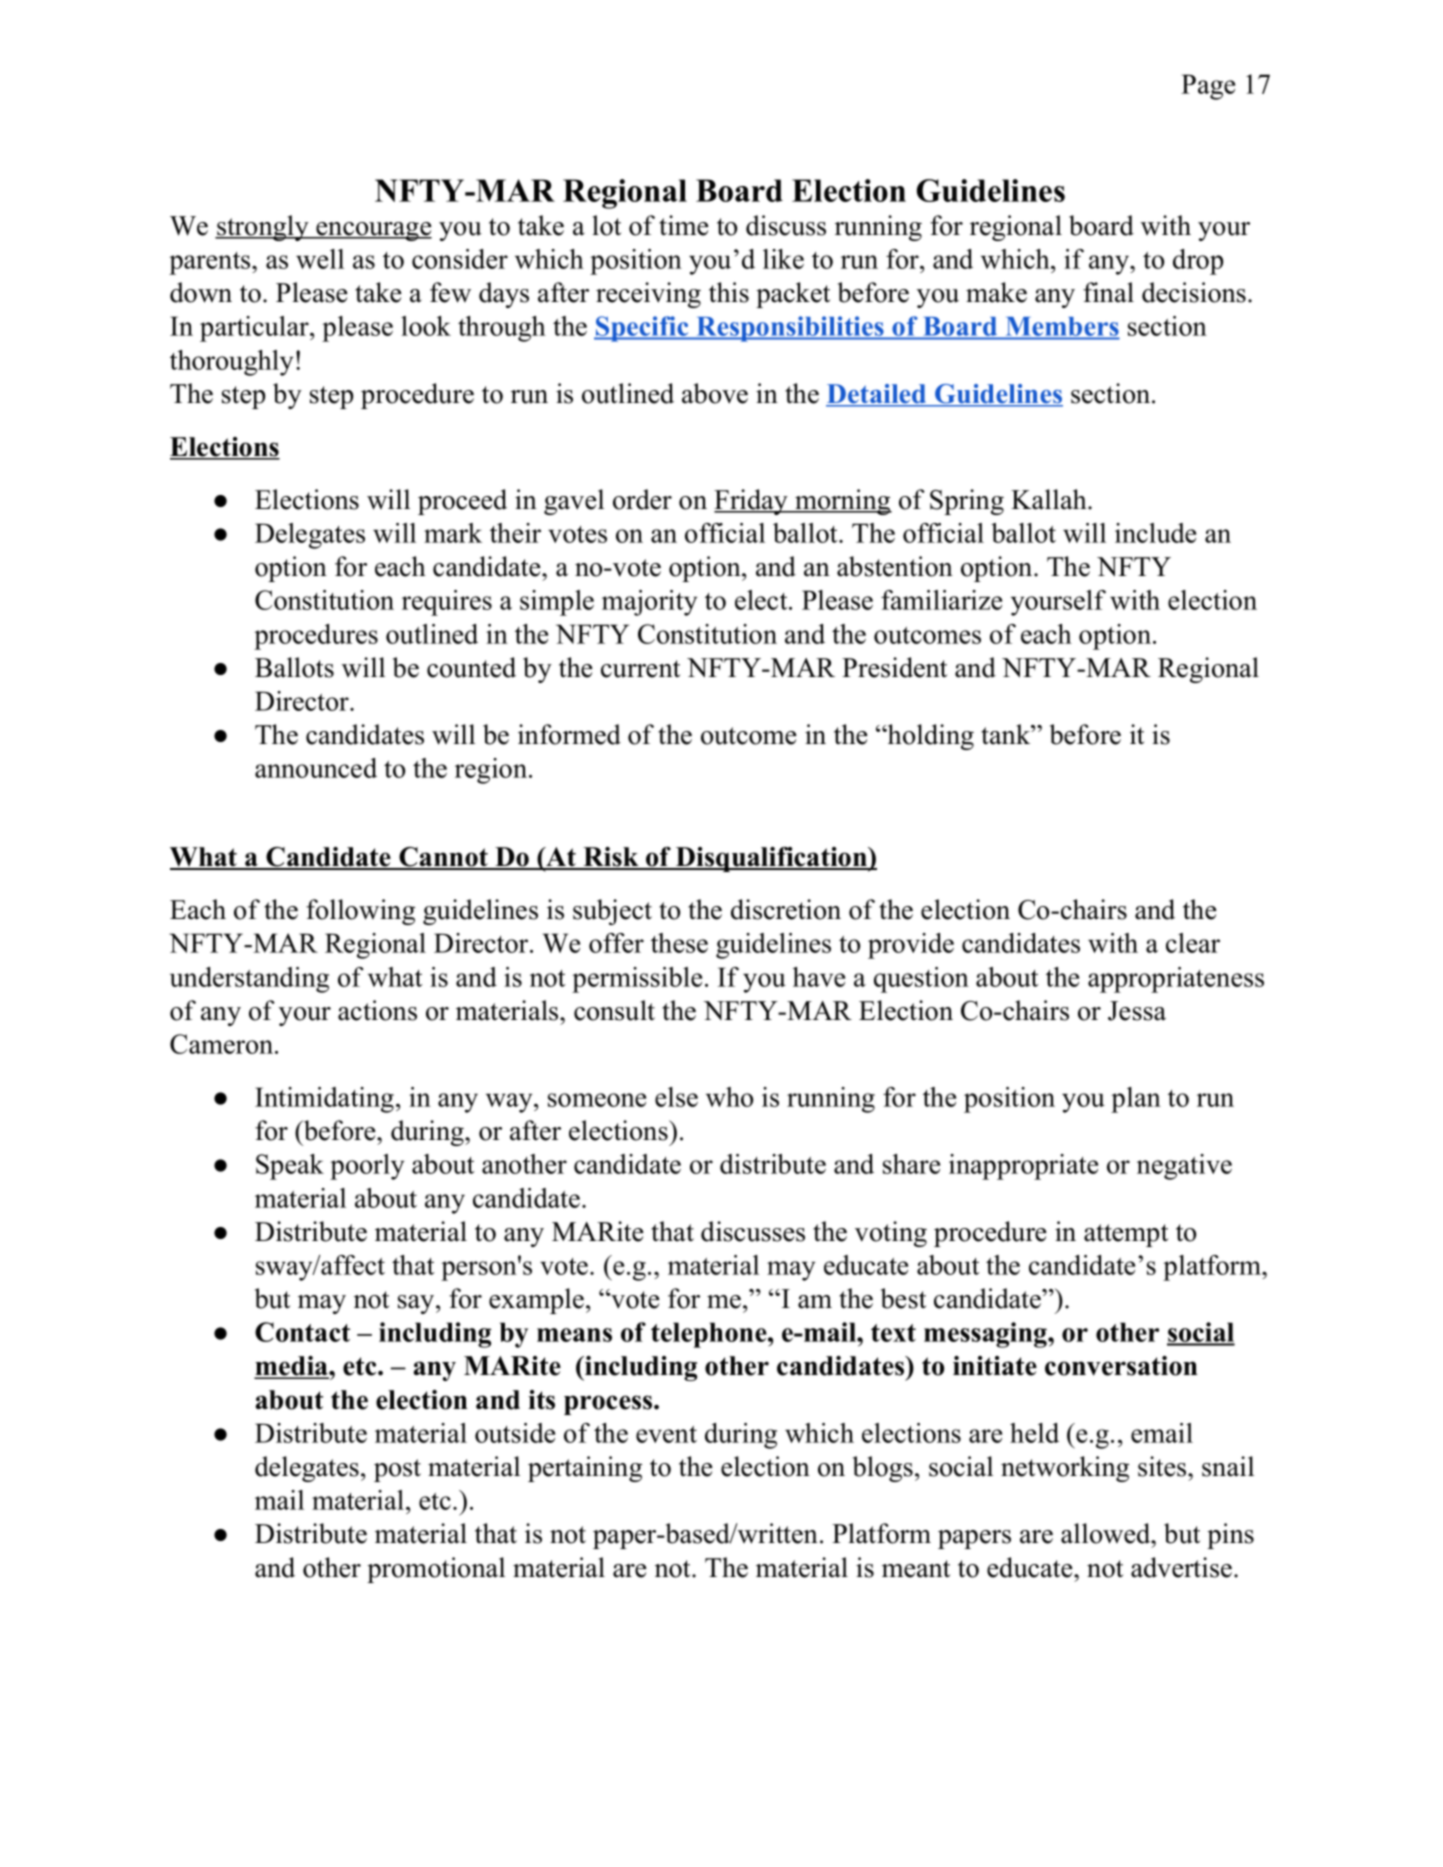  Describe the element at coordinates (397, 1470) in the page. I see `post` at that location.
